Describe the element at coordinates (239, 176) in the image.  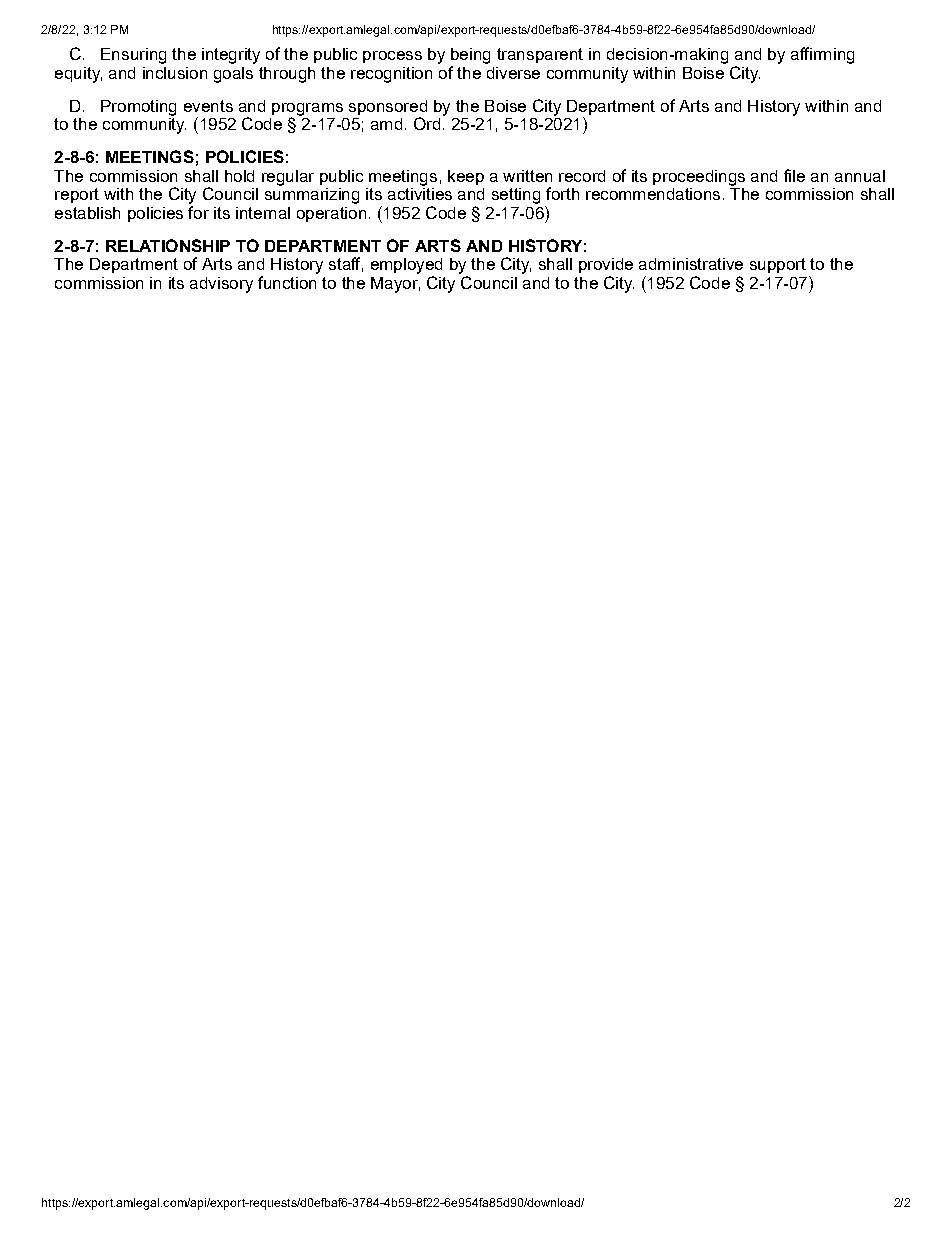
I see `hold` at that location.
